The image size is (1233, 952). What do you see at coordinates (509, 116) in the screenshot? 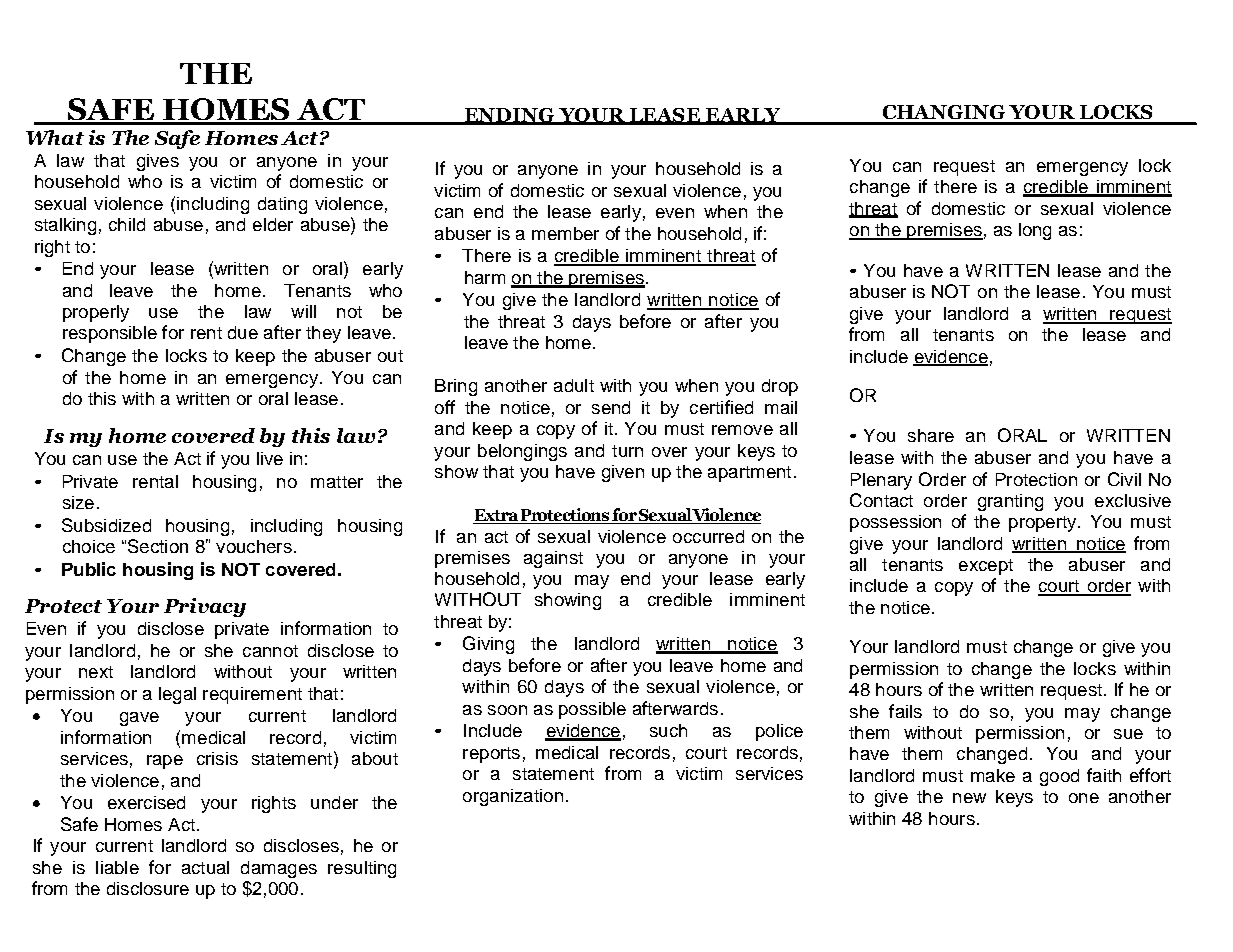
I see `ENDING` at bounding box center [509, 116].
